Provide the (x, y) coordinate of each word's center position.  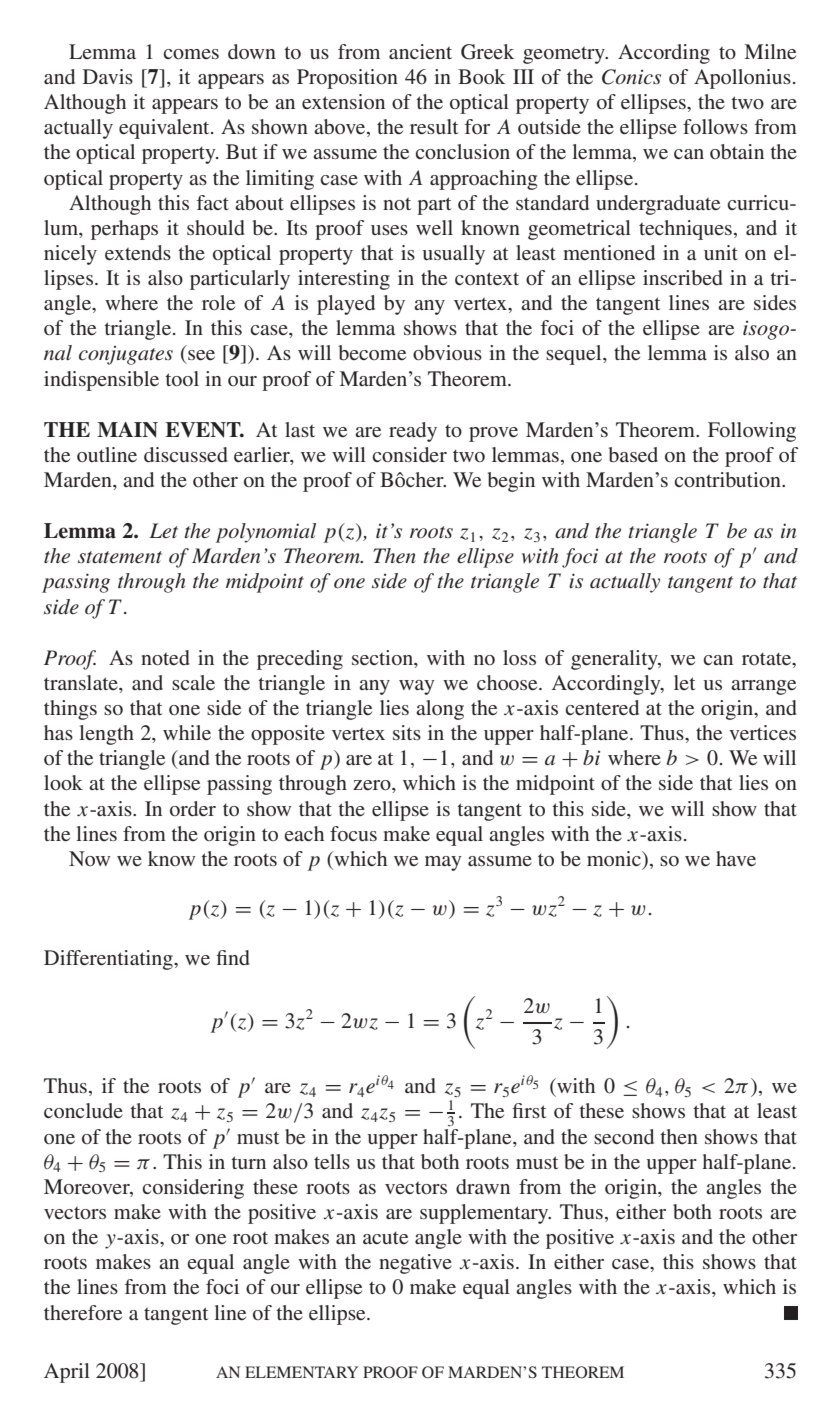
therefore (83, 1312)
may (443, 863)
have (736, 858)
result (434, 126)
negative (415, 1264)
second (624, 1136)
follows (715, 126)
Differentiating (109, 960)
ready (413, 432)
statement (120, 557)
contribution (729, 479)
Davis (108, 76)
